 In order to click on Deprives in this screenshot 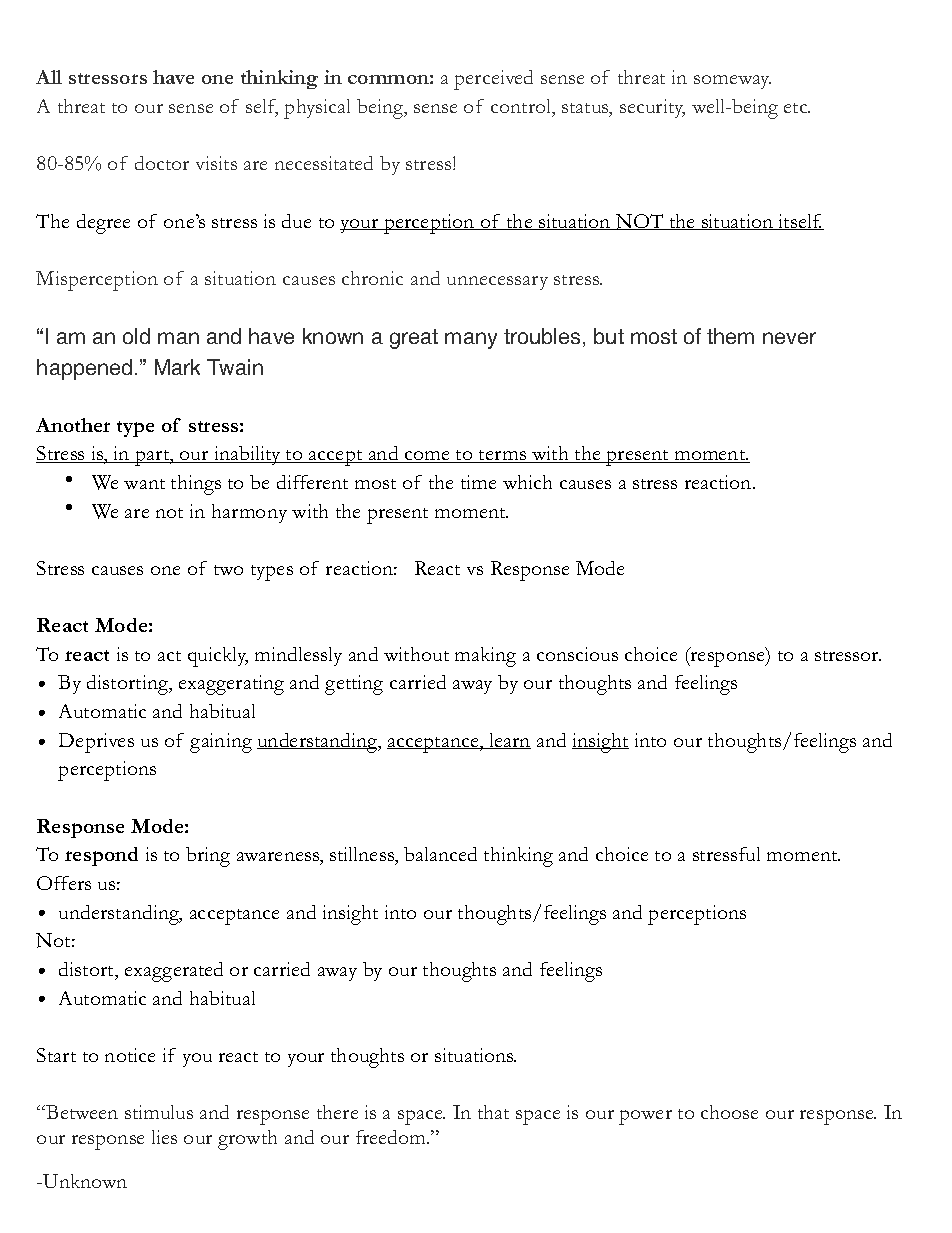, I will do `click(96, 743)`.
